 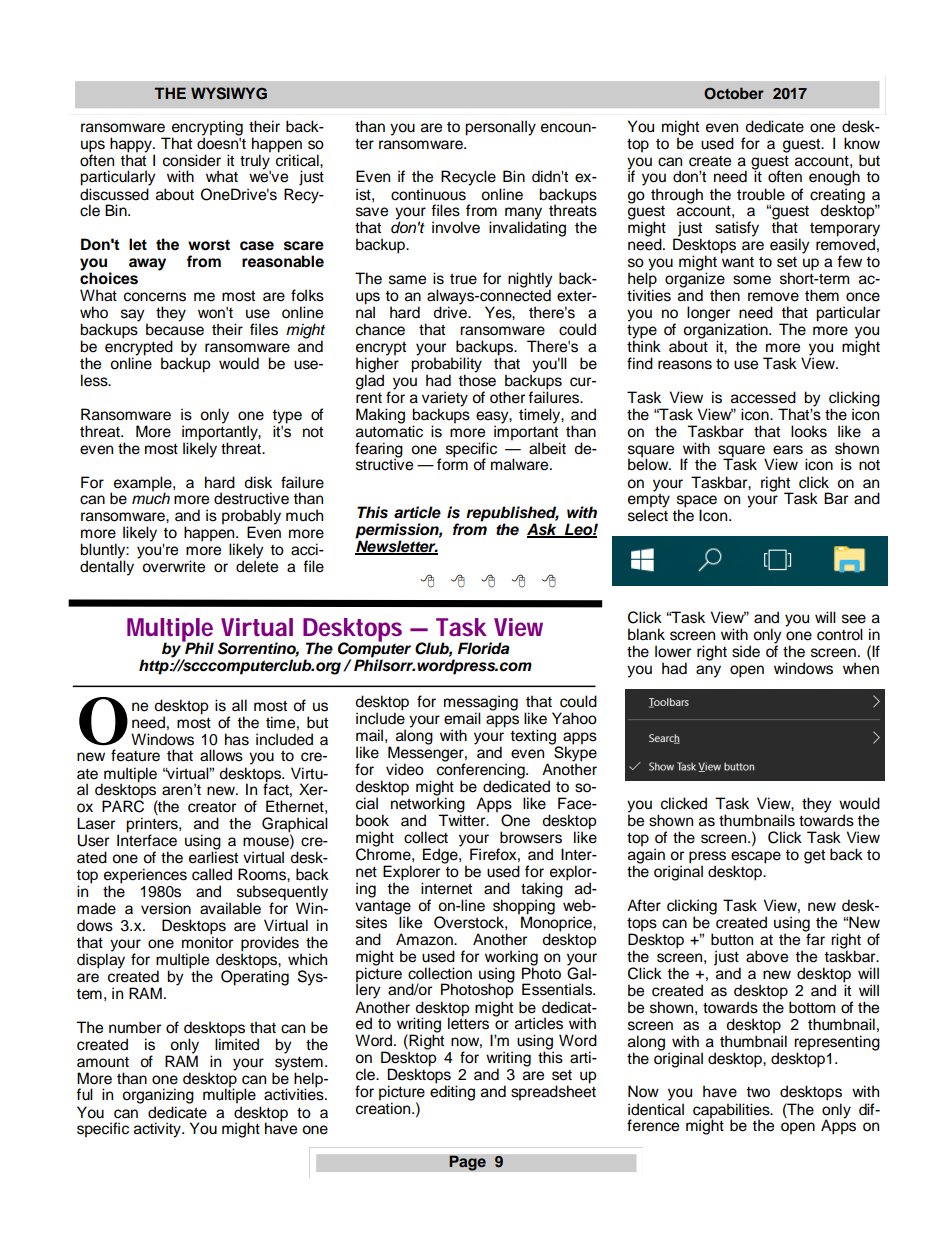 I want to click on editing, so click(x=452, y=1092).
